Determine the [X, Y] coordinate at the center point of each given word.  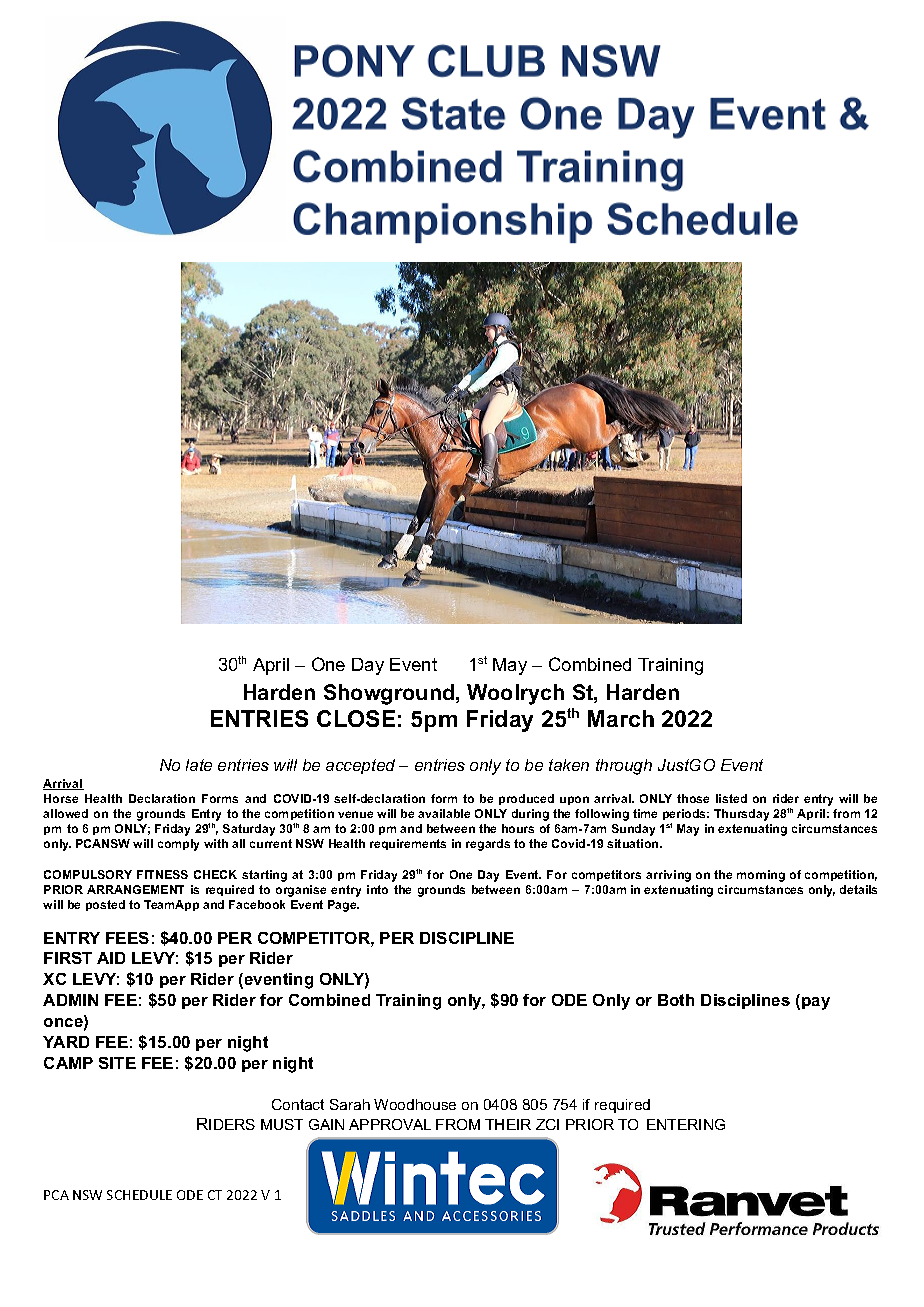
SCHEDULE [139, 1195]
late [199, 765]
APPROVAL [390, 1124]
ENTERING [686, 1124]
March [621, 718]
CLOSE [356, 718]
